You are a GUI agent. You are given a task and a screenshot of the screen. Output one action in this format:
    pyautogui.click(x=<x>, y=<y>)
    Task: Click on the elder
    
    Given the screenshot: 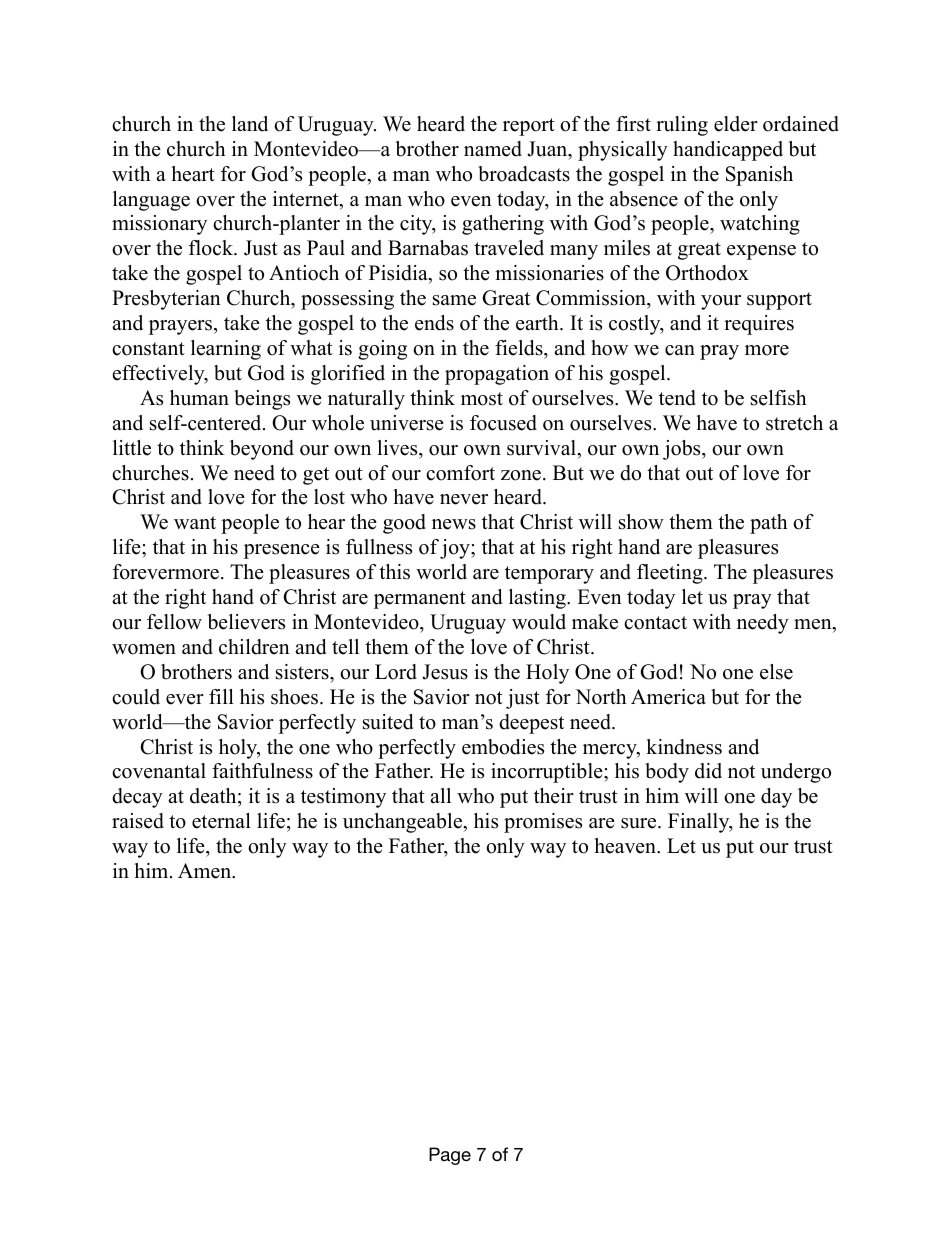 What is the action you would take?
    pyautogui.click(x=736, y=124)
